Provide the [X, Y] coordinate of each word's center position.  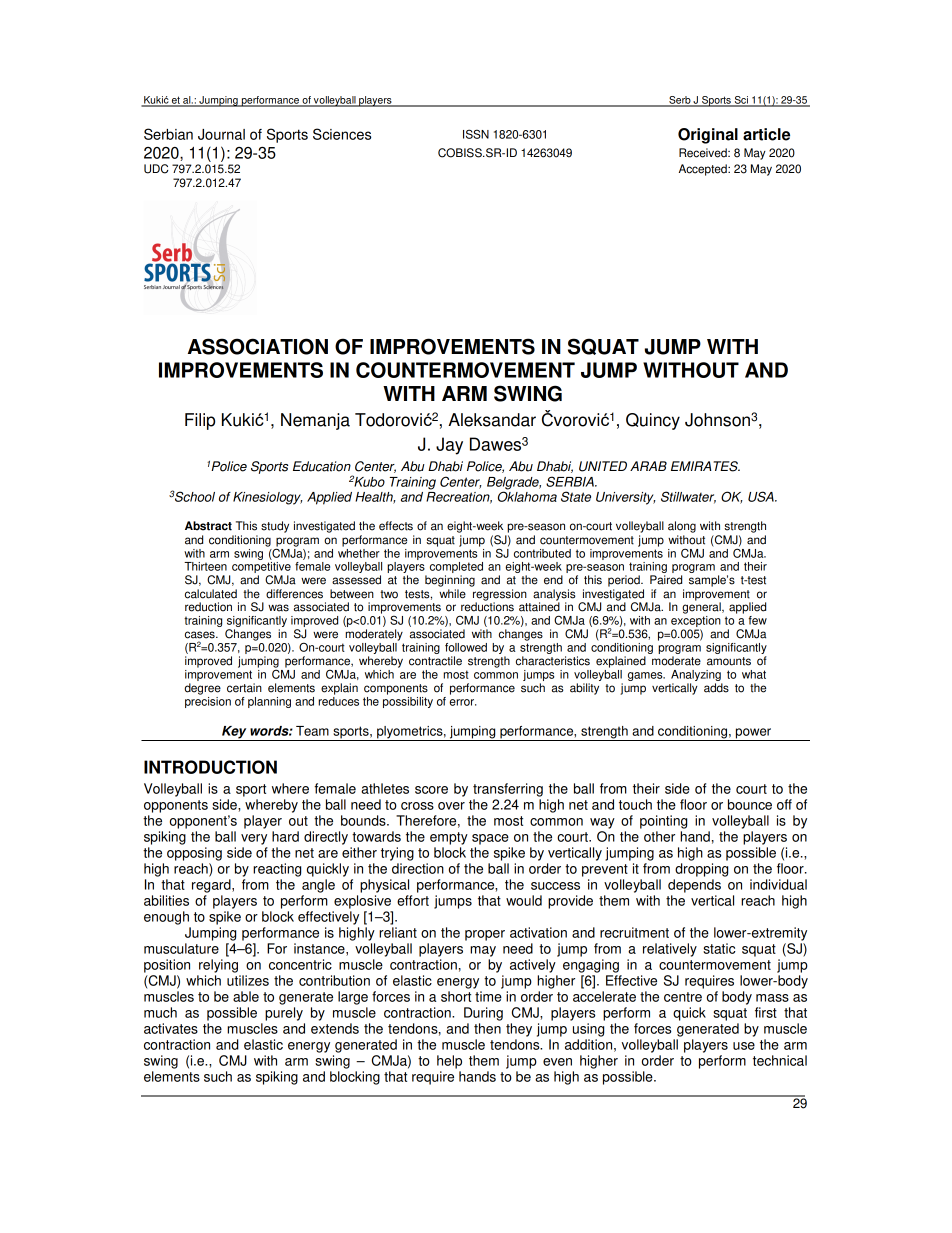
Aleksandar [492, 420]
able [246, 996]
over [451, 806]
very [254, 839]
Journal [221, 134]
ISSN [476, 134]
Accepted [704, 170]
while [452, 594]
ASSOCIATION [258, 346]
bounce [750, 804]
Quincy [653, 421]
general [702, 607]
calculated [211, 594]
